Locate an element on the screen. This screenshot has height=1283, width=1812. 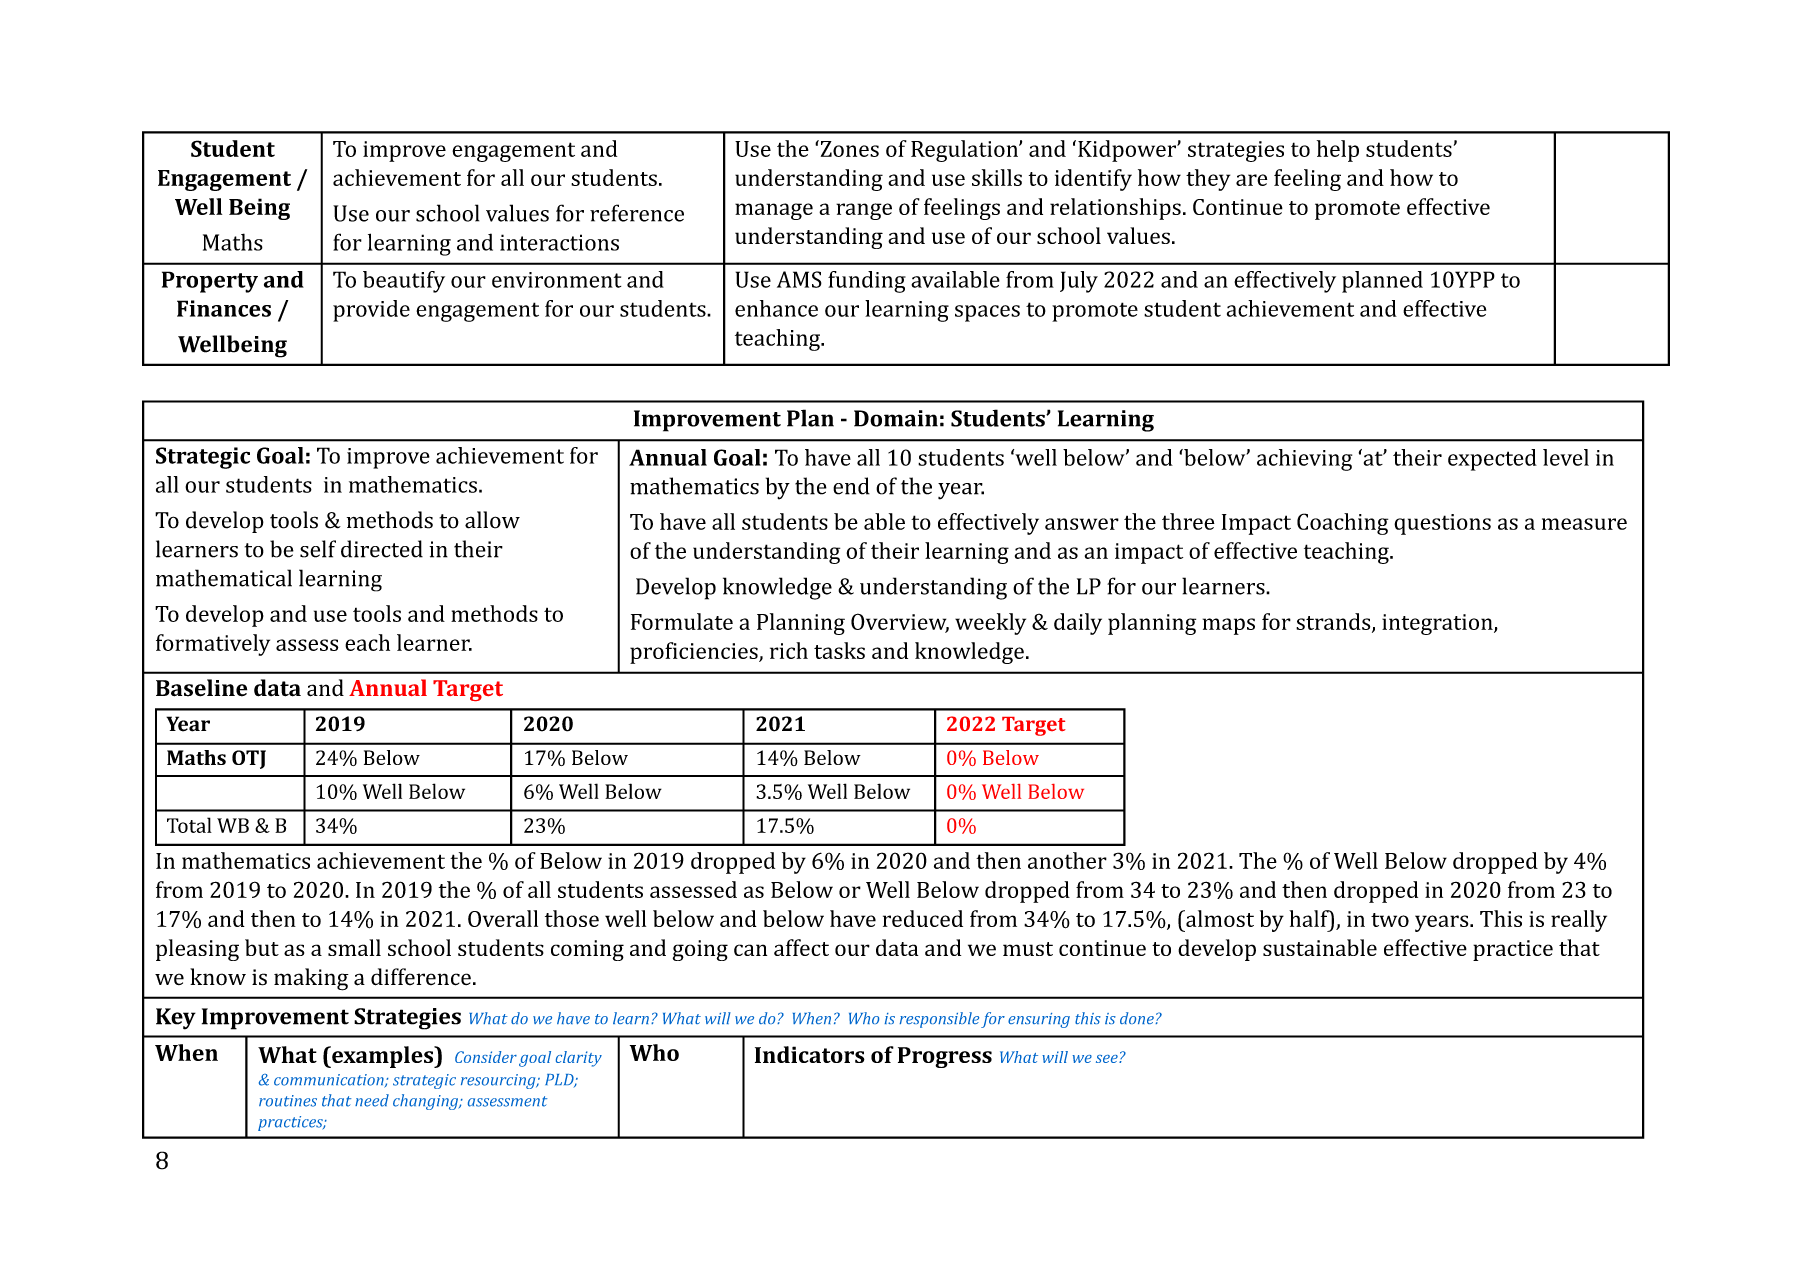
Zones is located at coordinates (848, 148).
